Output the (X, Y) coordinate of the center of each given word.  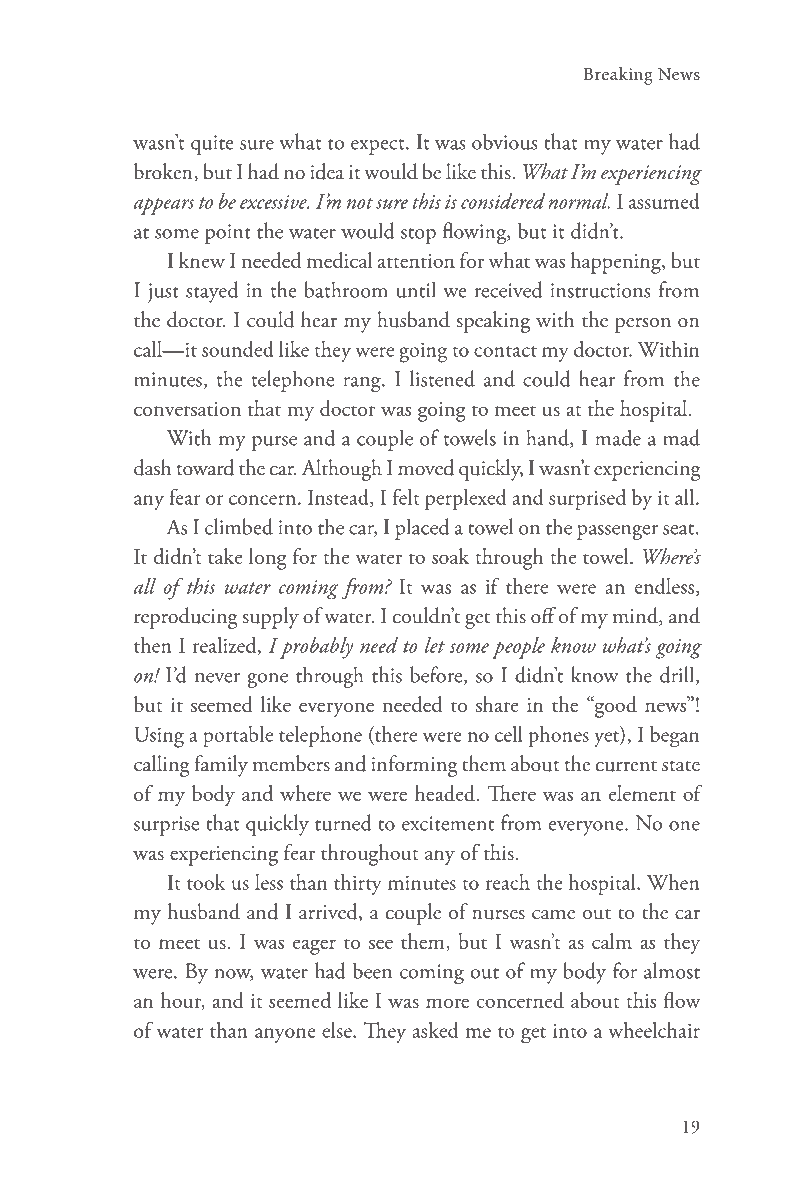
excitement (448, 823)
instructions (600, 290)
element (642, 793)
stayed (212, 292)
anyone (285, 1035)
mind (636, 616)
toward (205, 467)
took (206, 882)
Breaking (618, 76)
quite (212, 145)
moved (426, 467)
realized (226, 646)
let (435, 645)
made (618, 437)
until (416, 289)
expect (379, 147)
